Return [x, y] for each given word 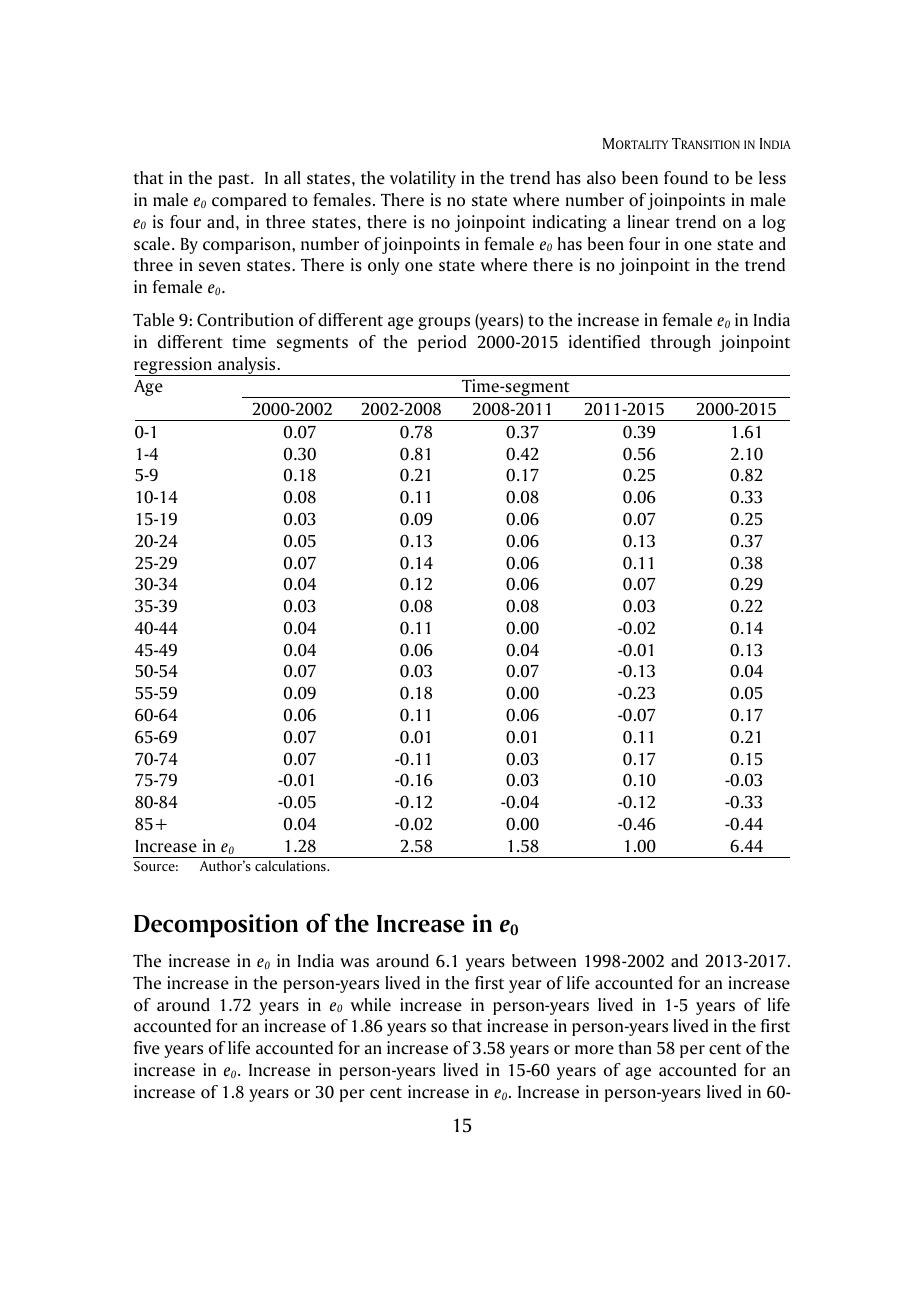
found [686, 178]
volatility [423, 179]
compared [249, 201]
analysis [247, 366]
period [442, 343]
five [147, 1047]
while [371, 1004]
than [635, 1047]
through [681, 343]
